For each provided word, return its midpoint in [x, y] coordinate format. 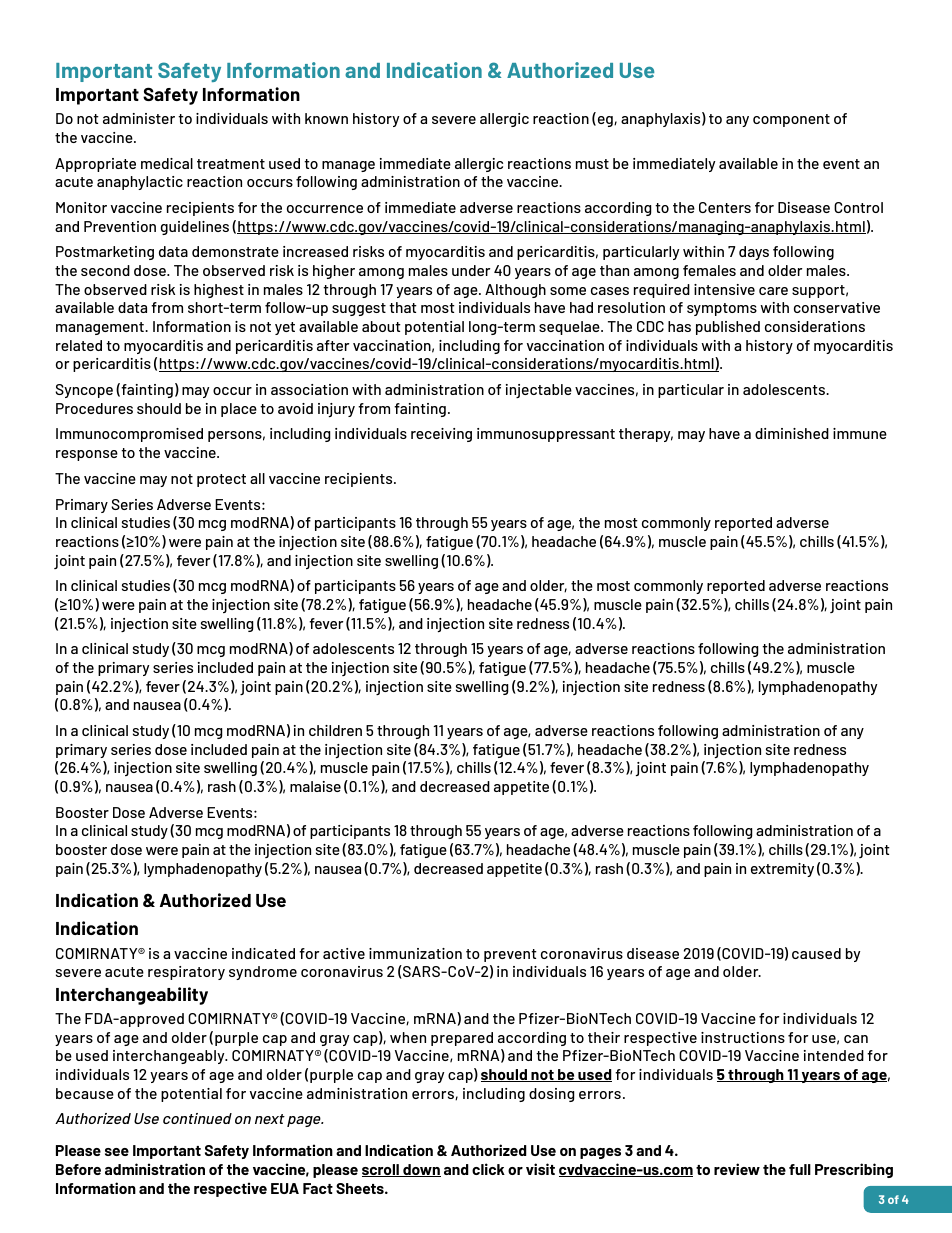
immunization [415, 953]
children [335, 730]
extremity [782, 870]
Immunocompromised [129, 435]
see [117, 1152]
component [791, 120]
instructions [743, 1037]
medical [167, 163]
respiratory [186, 973]
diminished [792, 433]
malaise [315, 786]
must [592, 164]
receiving [441, 435]
